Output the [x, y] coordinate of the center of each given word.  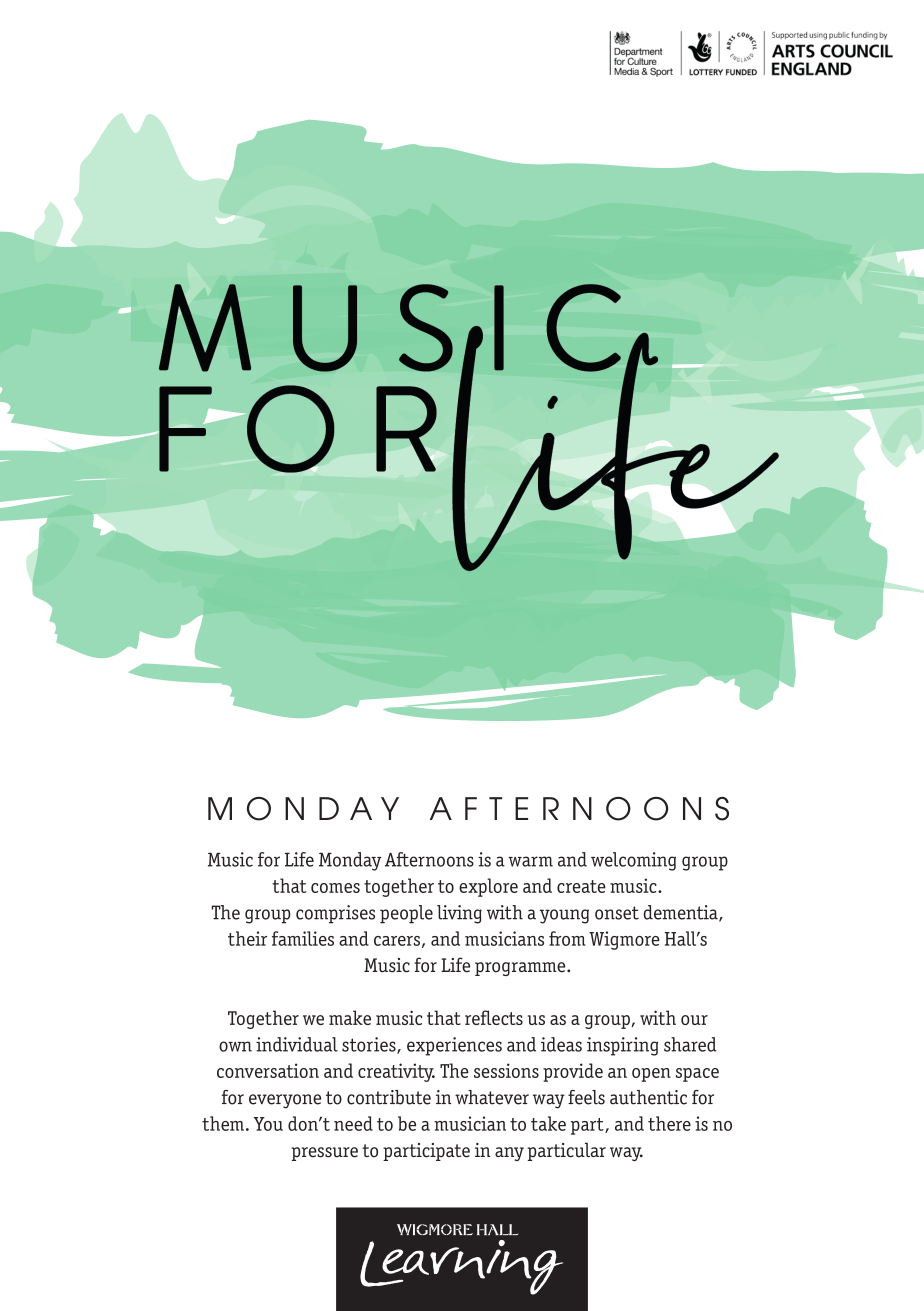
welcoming [633, 861]
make [350, 1017]
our [694, 1020]
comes [335, 888]
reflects [494, 1017]
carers [397, 941]
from [567, 938]
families [303, 938]
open [651, 1075]
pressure [324, 1154]
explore [488, 887]
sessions [506, 1070]
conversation [268, 1070]
